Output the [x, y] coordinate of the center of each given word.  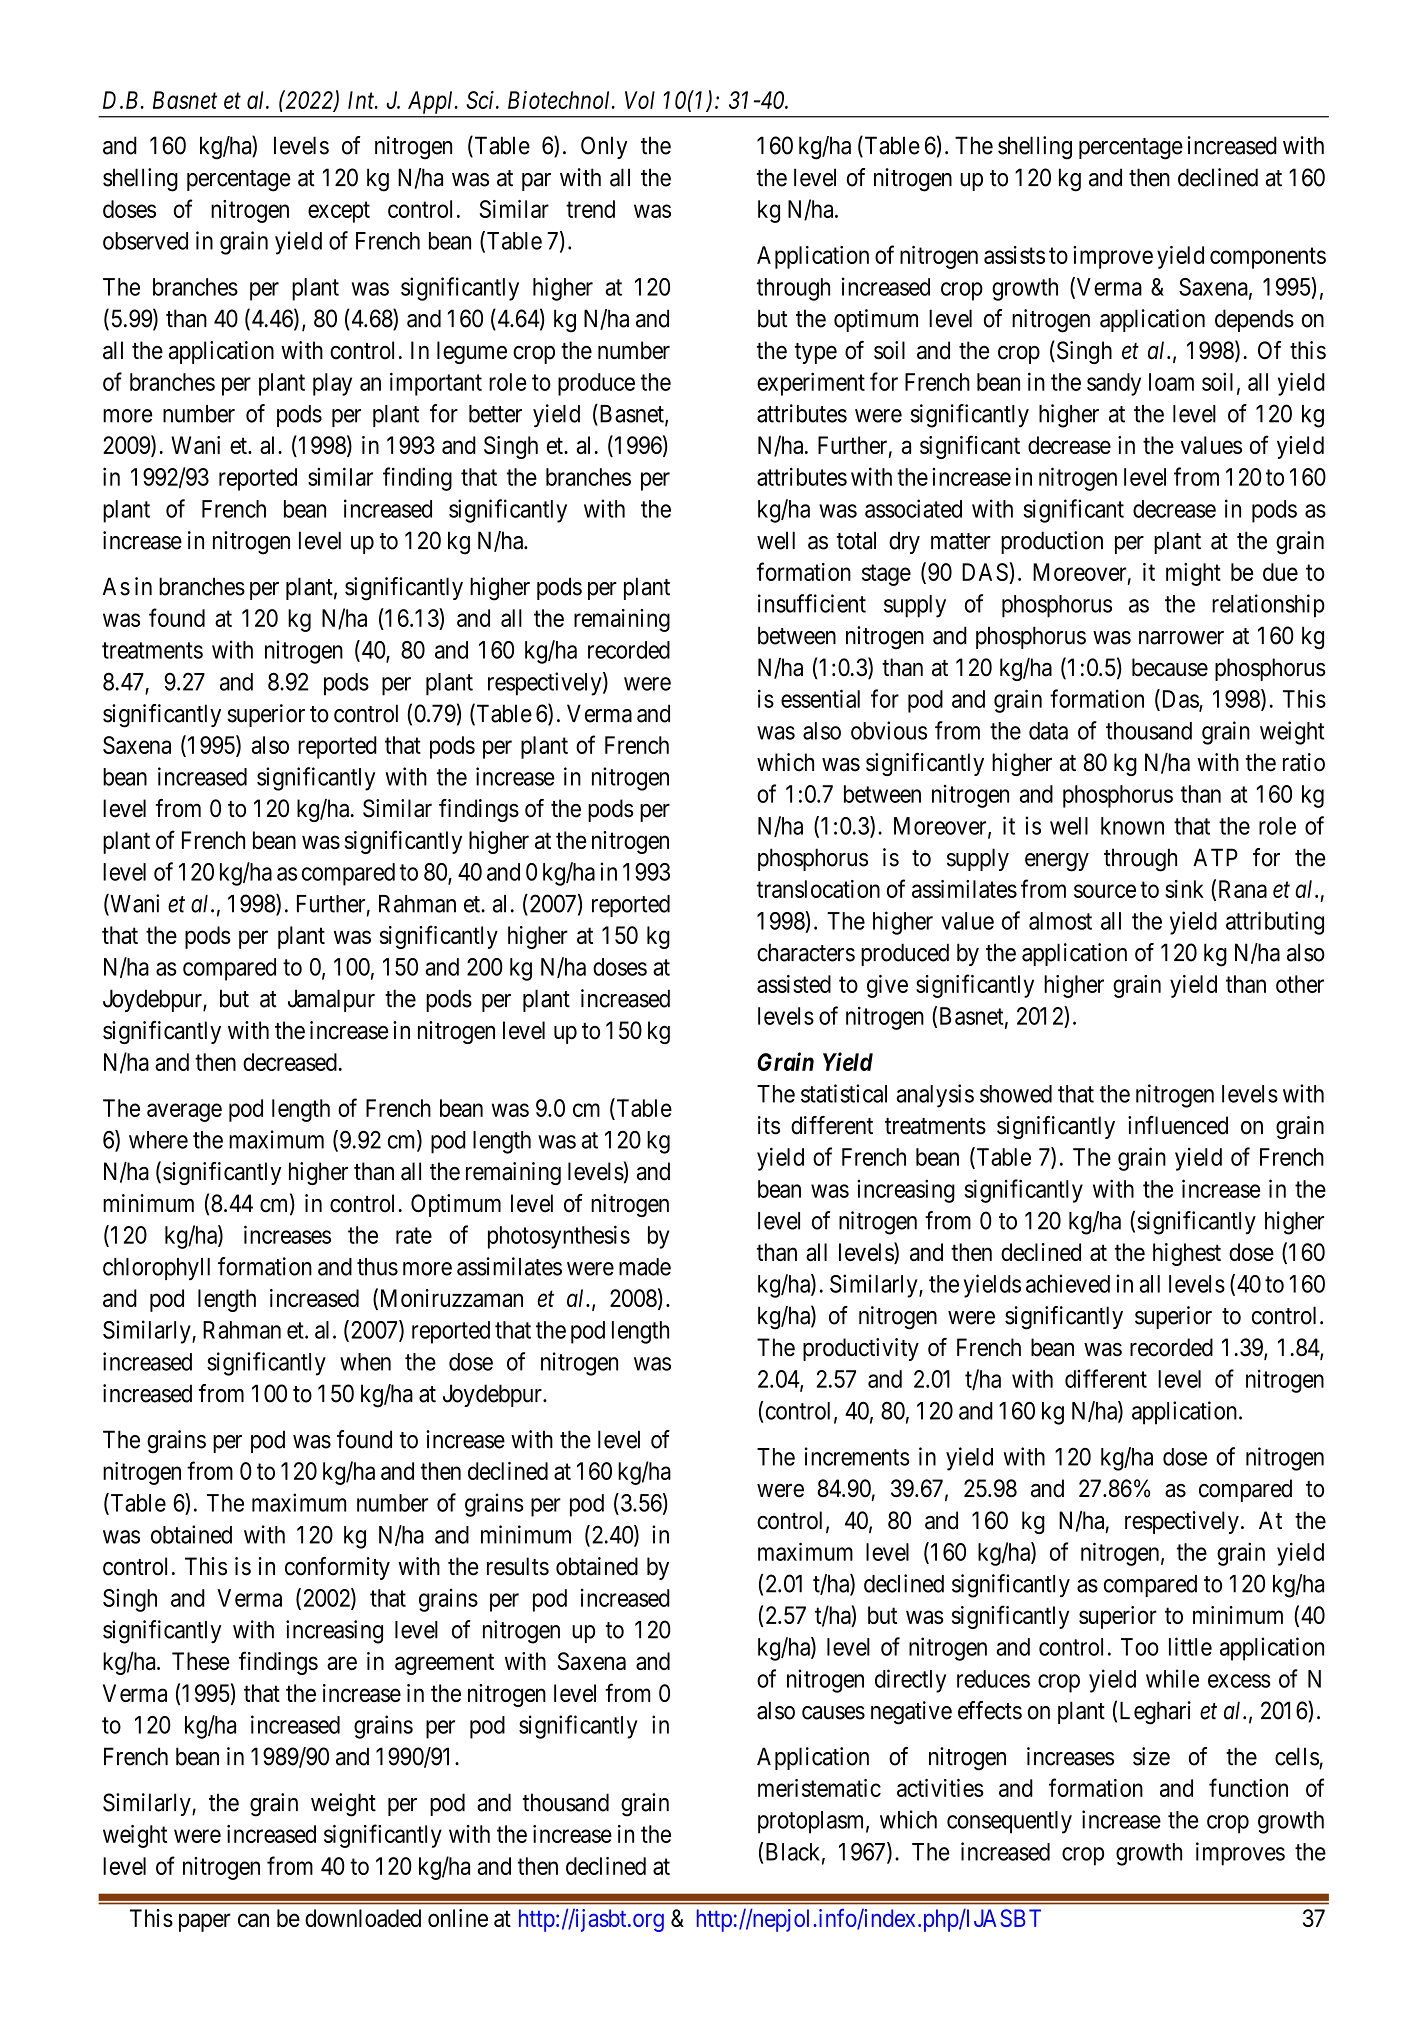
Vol [640, 100]
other [1300, 984]
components [1268, 258]
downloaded [363, 1918]
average [184, 1112]
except [339, 212]
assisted [794, 984]
